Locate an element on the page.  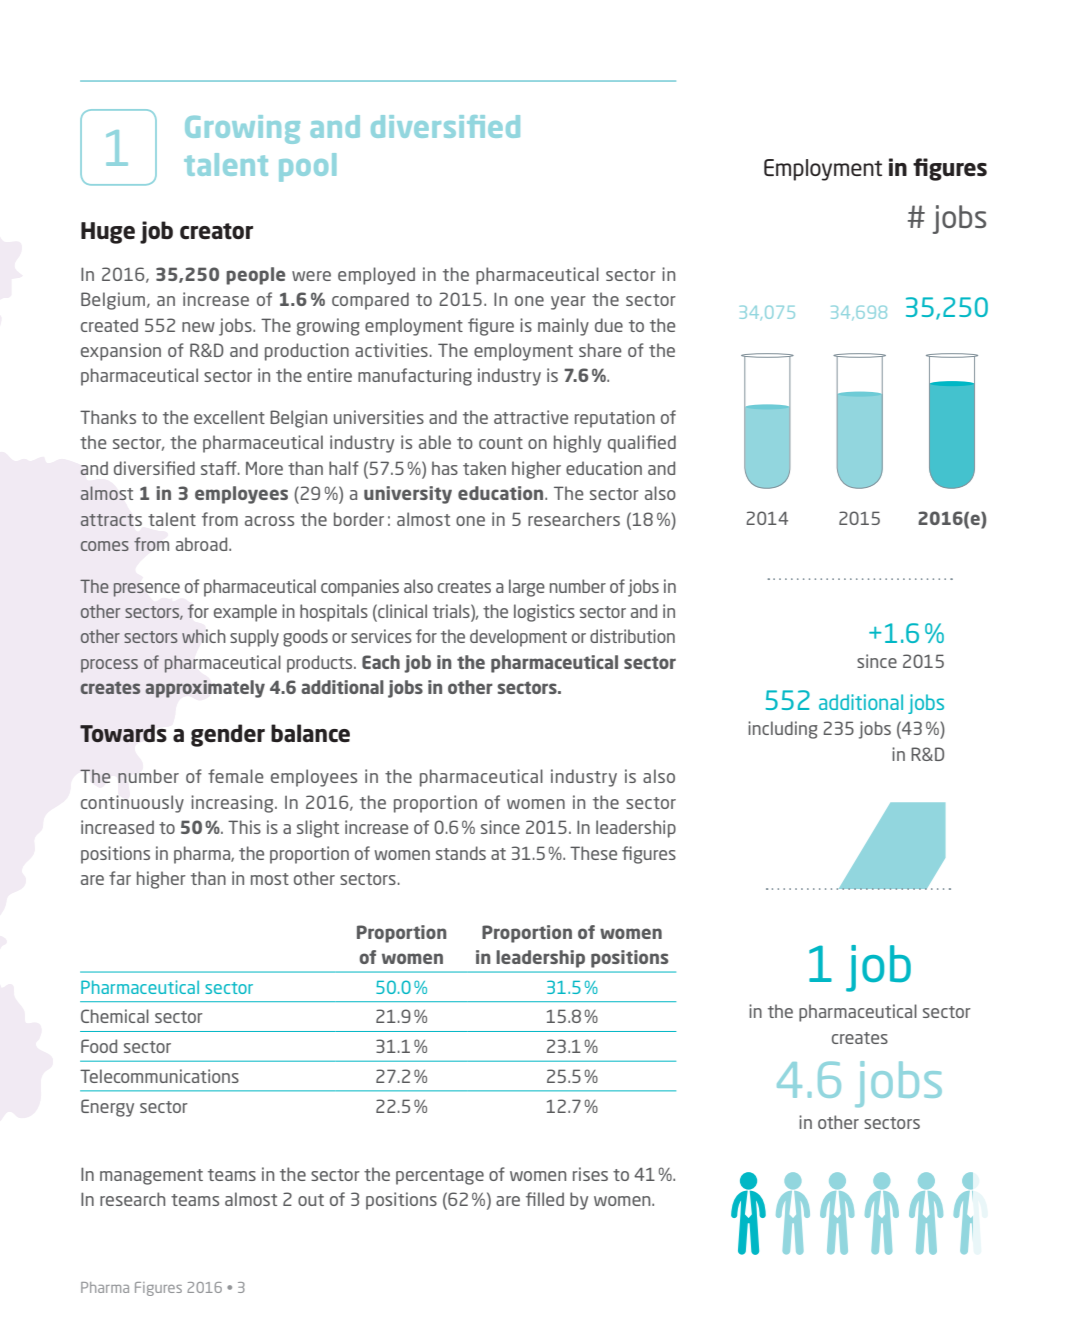
qualified is located at coordinates (642, 444).
